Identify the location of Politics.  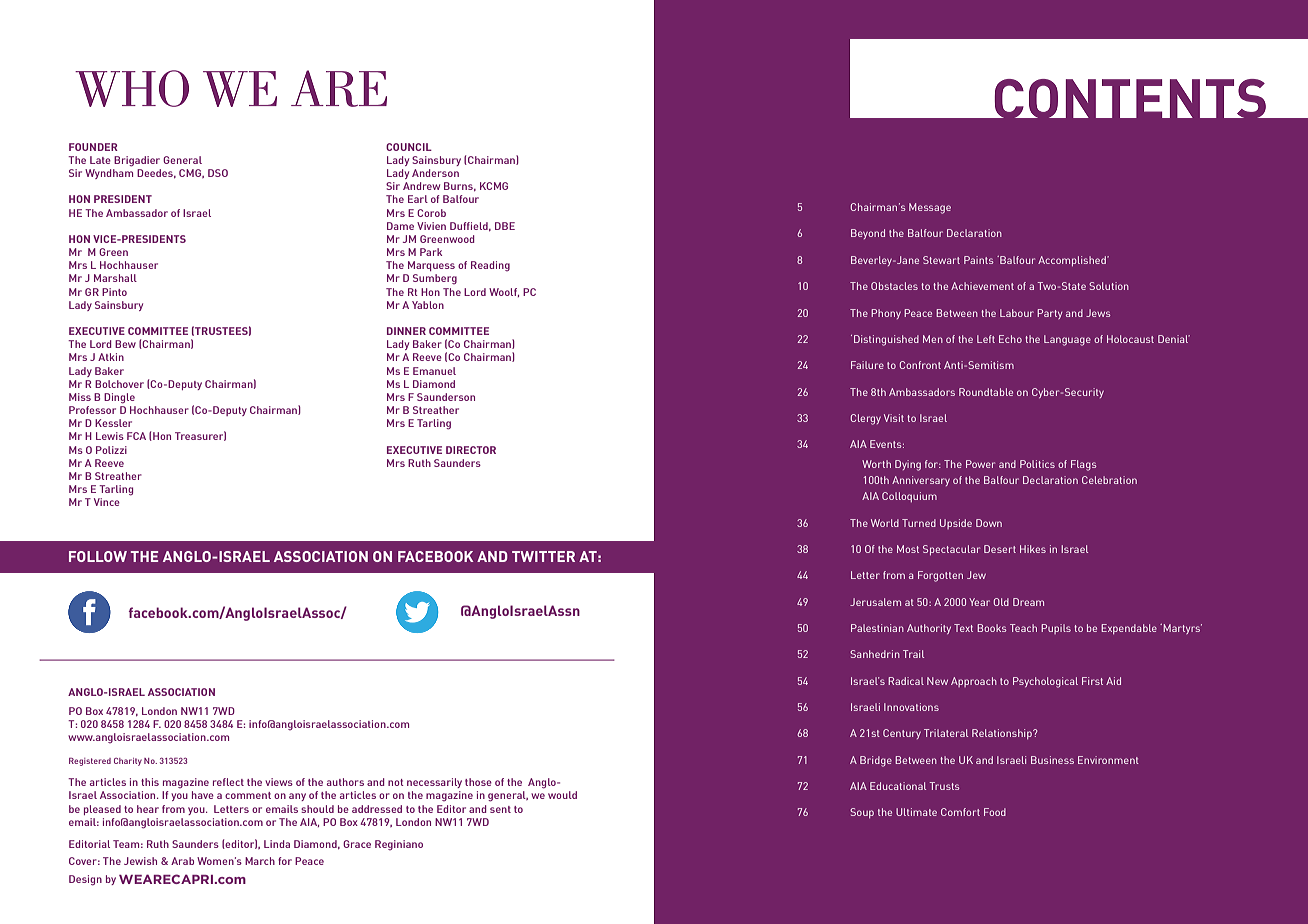
(1037, 464).
